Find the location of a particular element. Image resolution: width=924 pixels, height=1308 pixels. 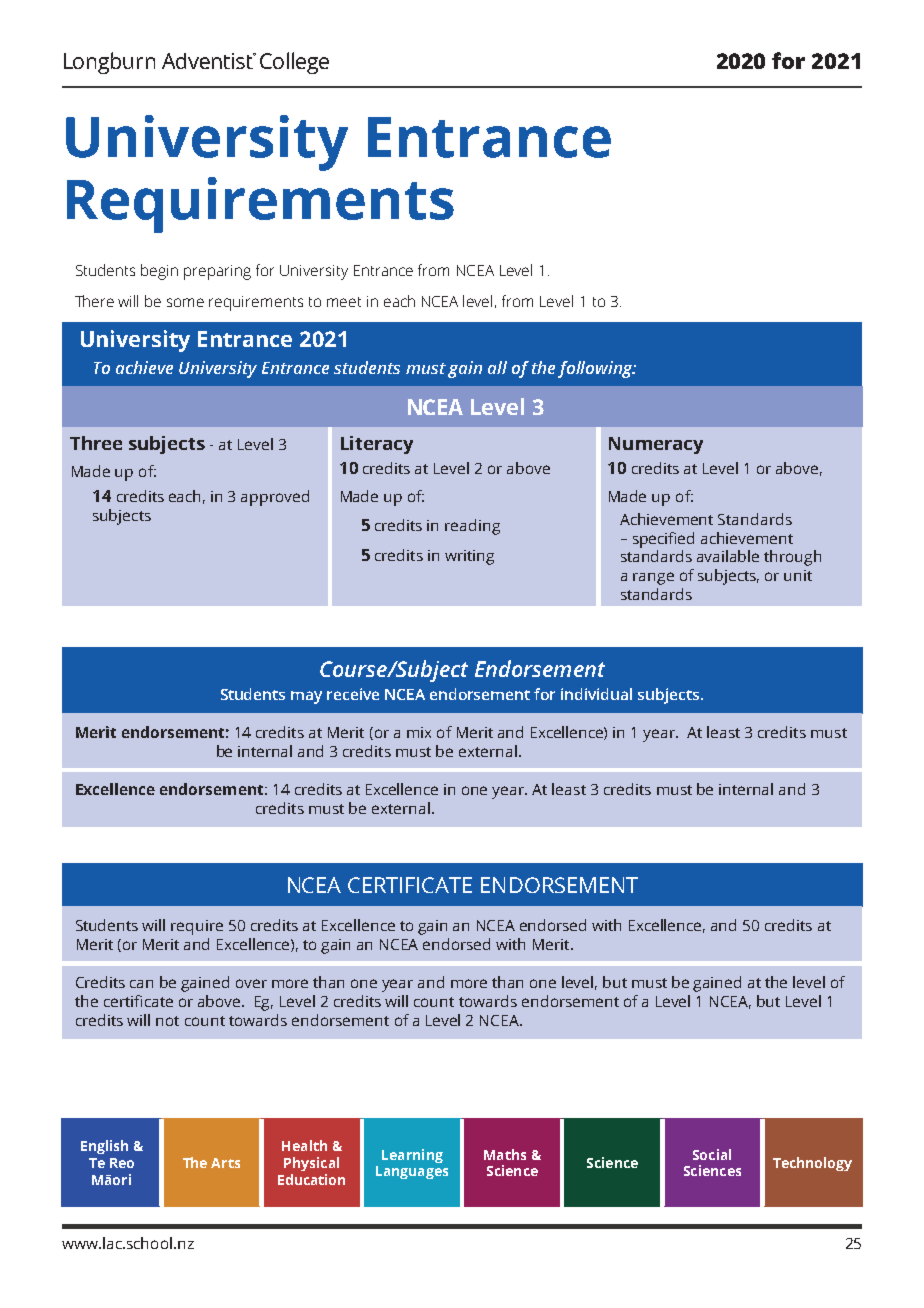

Learning is located at coordinates (412, 1156).
